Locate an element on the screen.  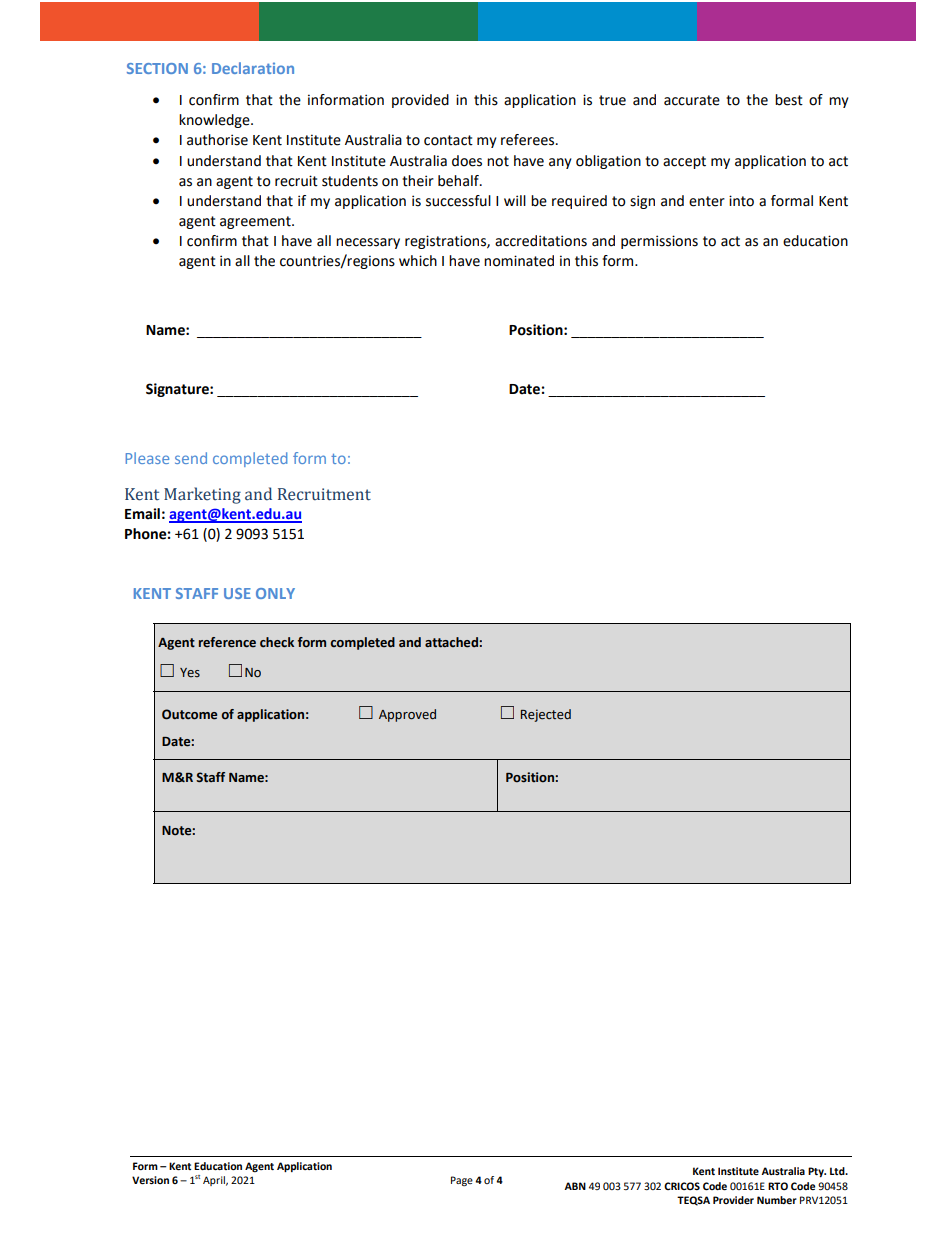
attached is located at coordinates (452, 642).
